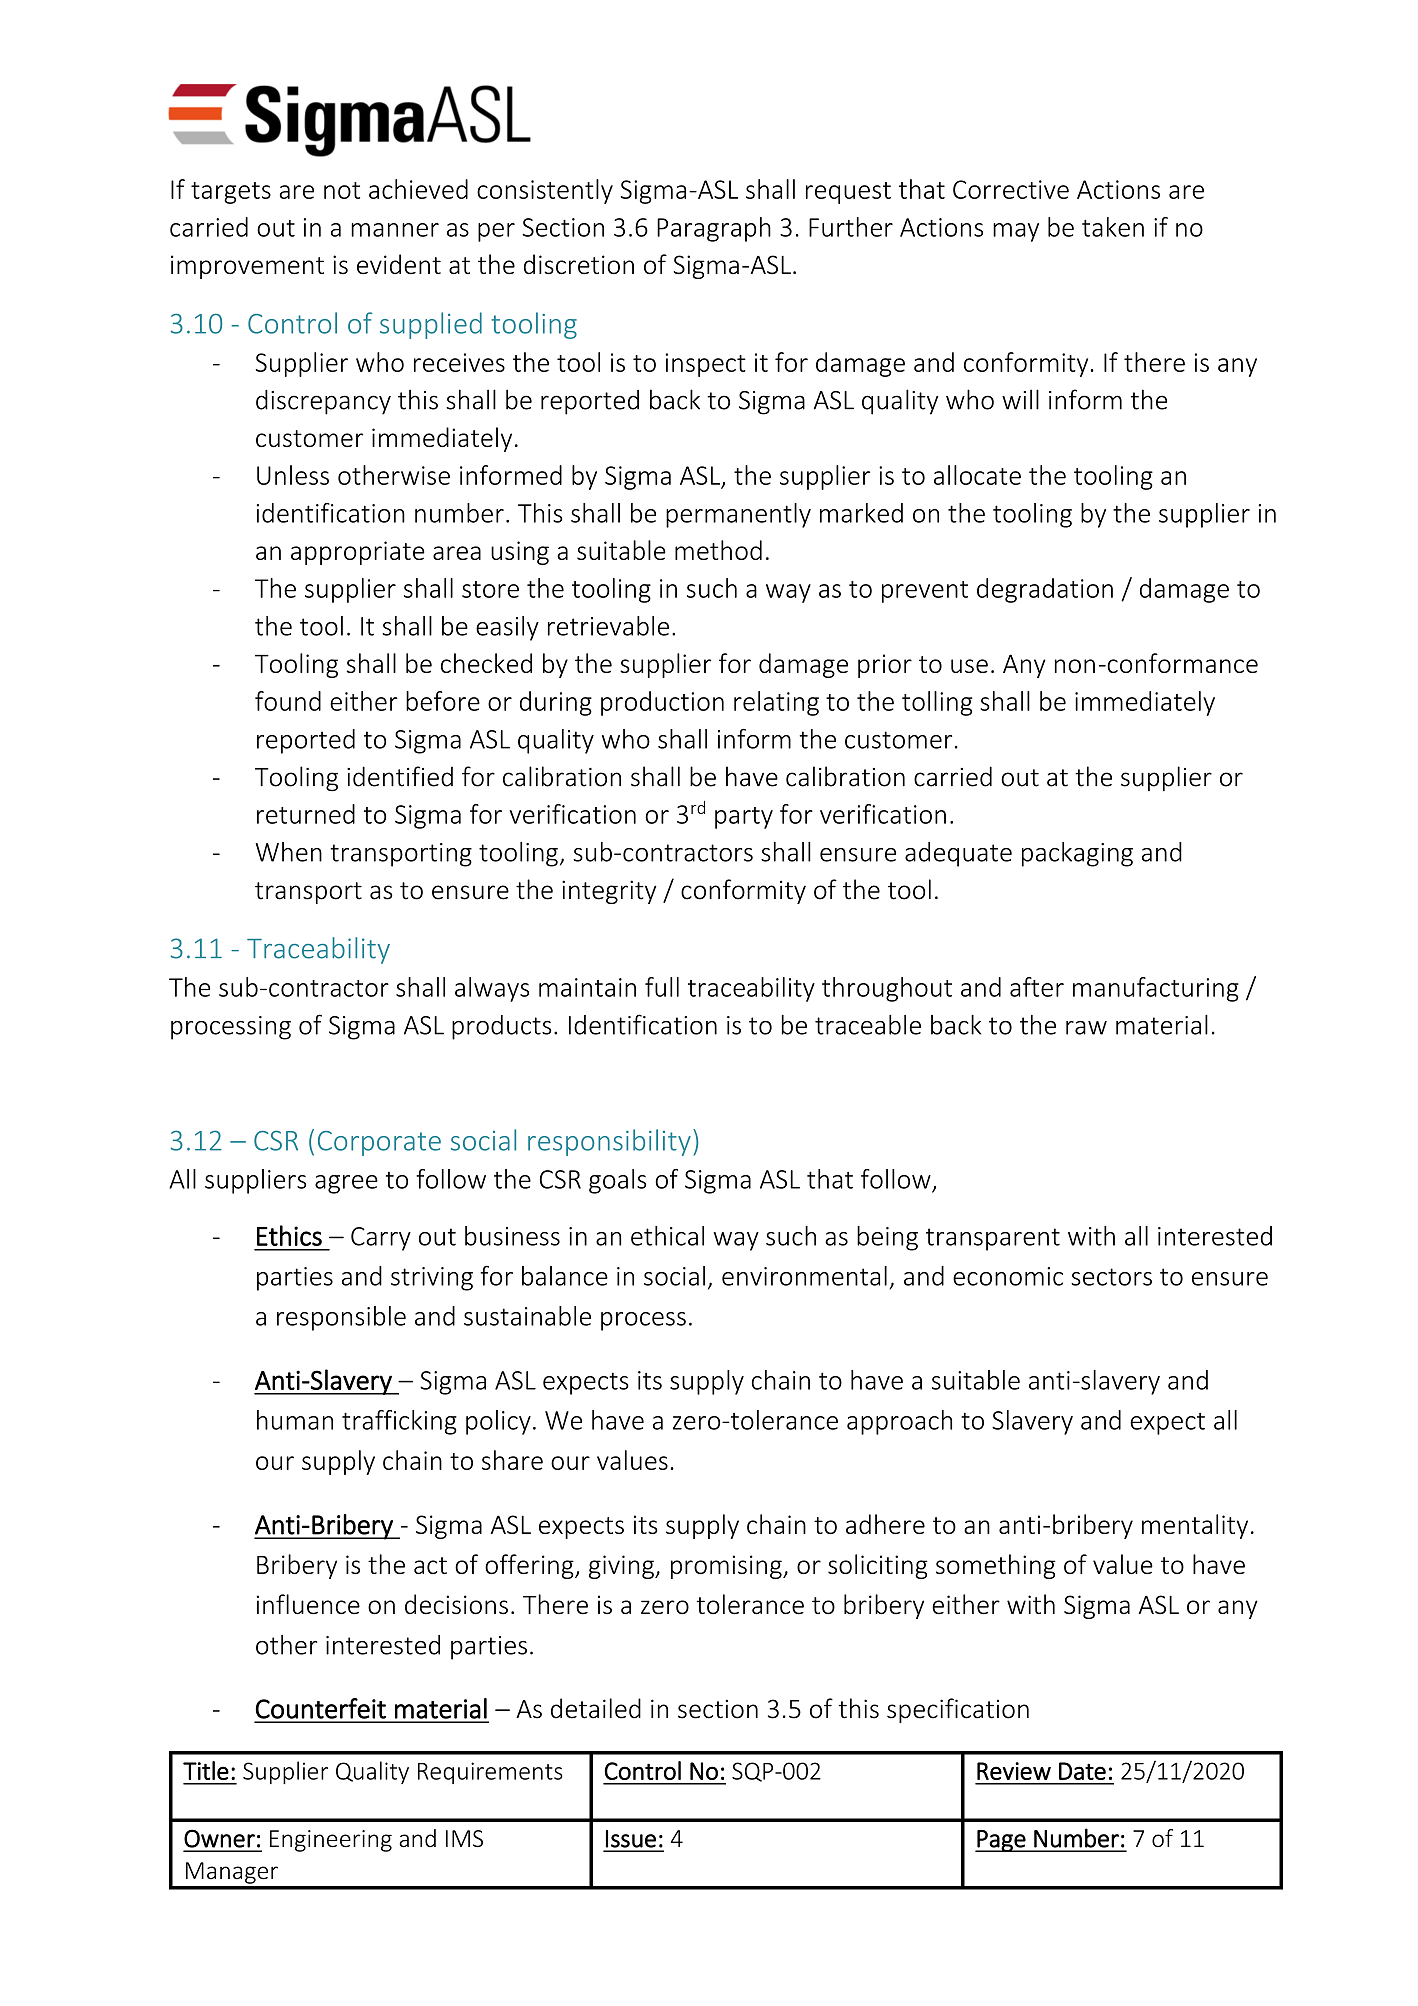 This screenshot has width=1418, height=2006. Describe the element at coordinates (1077, 854) in the screenshot. I see `packaging` at that location.
